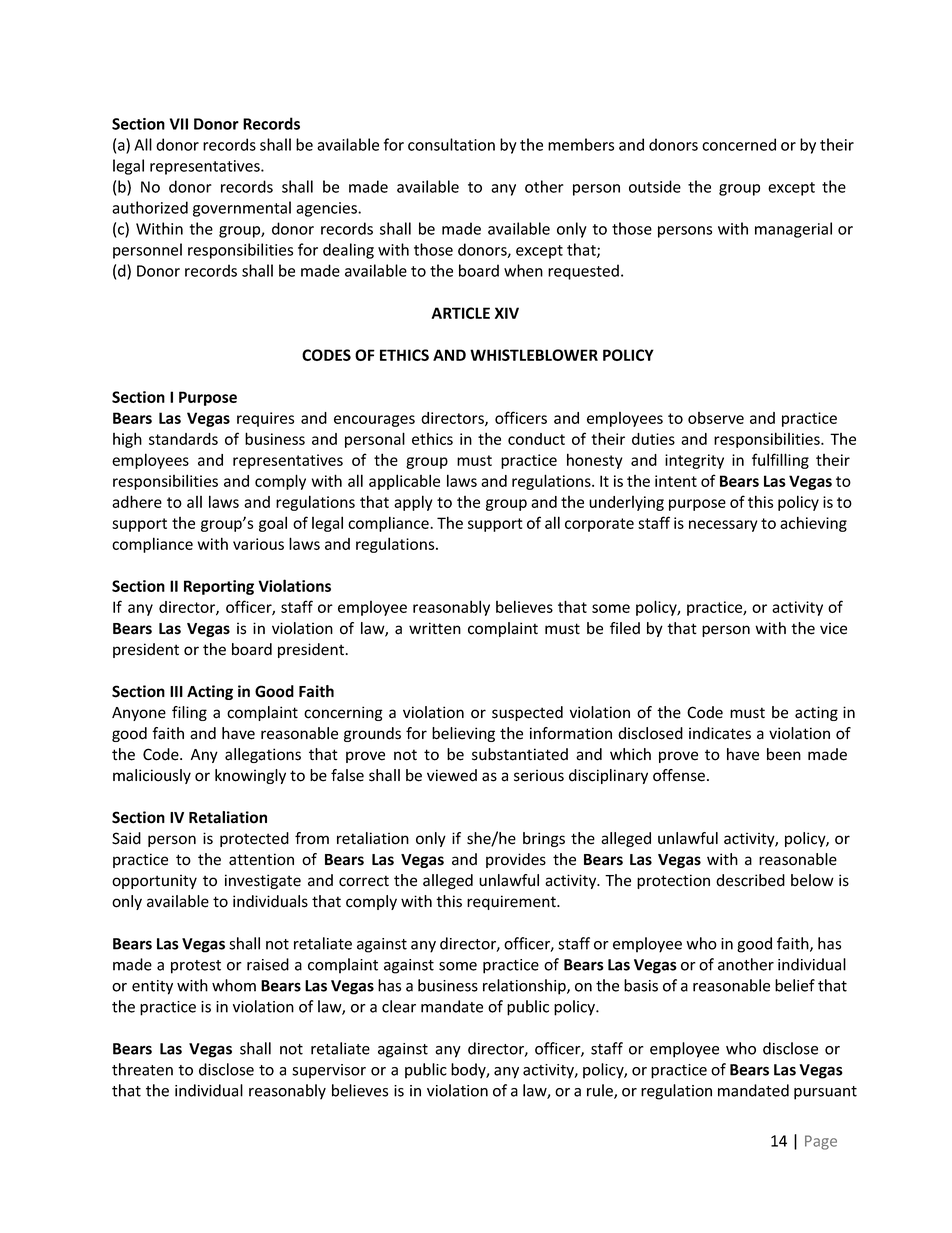 This image has height=1233, width=952. I want to click on threaten, so click(142, 1069).
